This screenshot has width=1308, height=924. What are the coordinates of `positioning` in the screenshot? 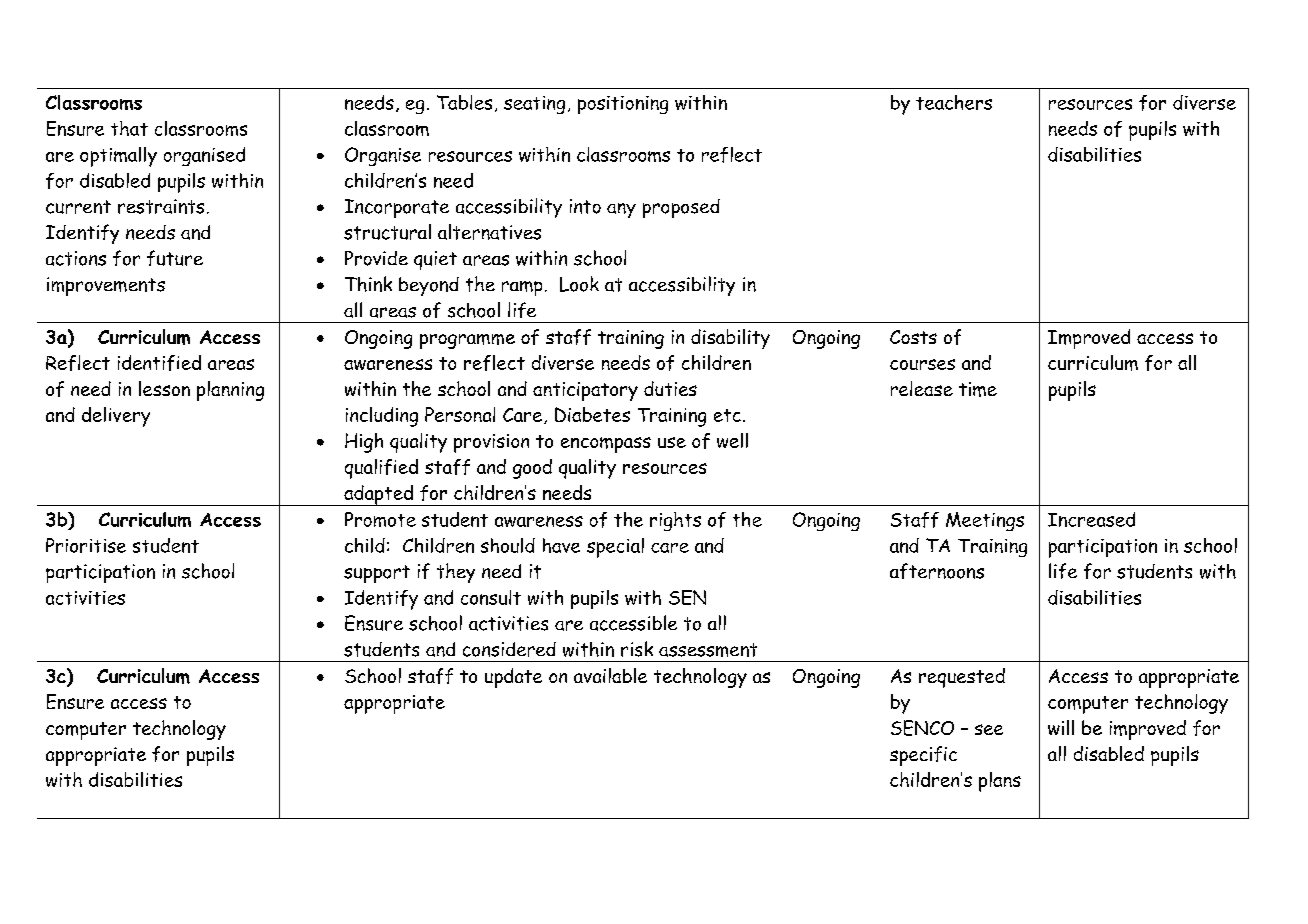 It's located at (623, 105).
